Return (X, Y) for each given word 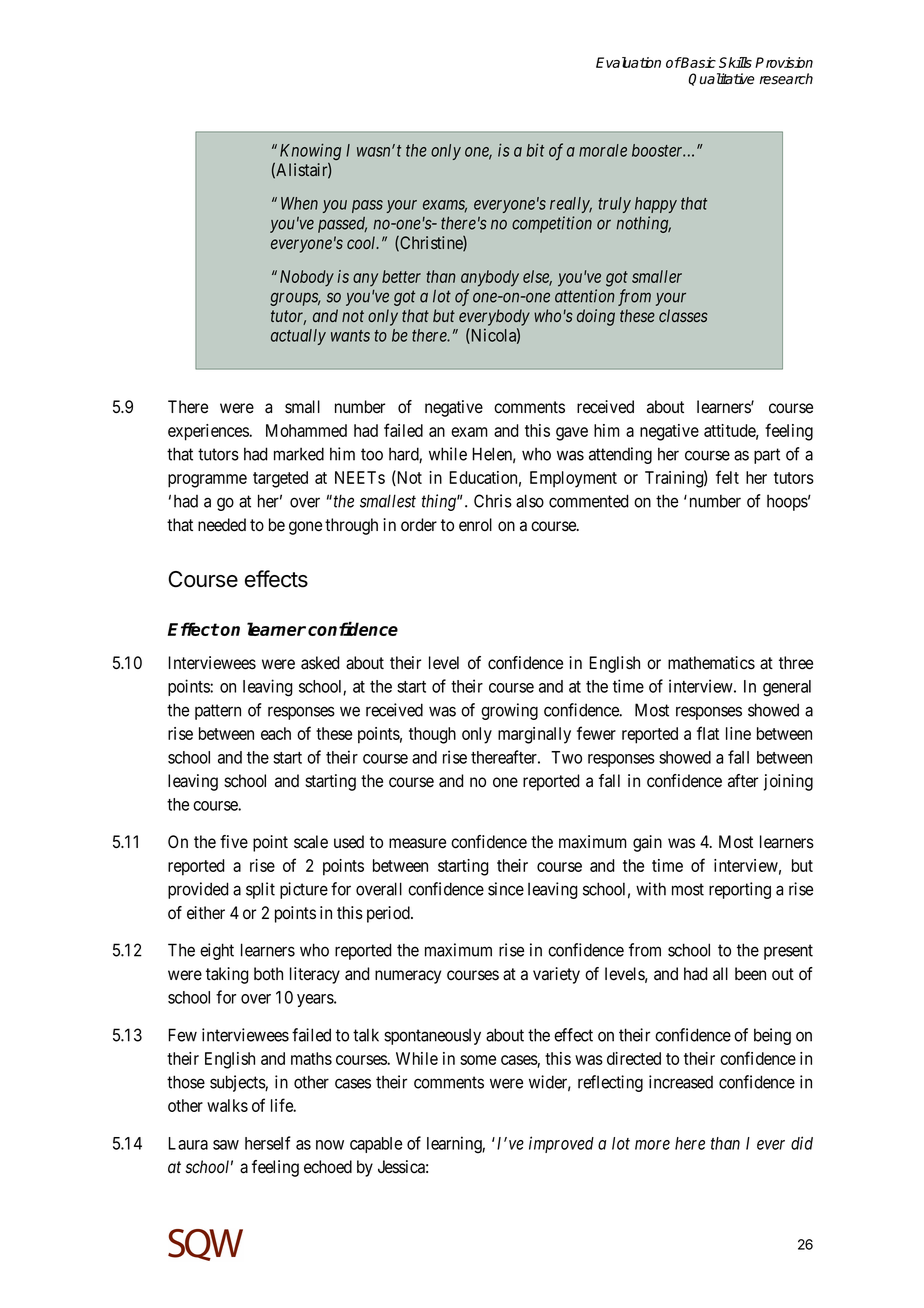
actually (298, 337)
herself (268, 1143)
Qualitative (721, 79)
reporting (740, 890)
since (506, 889)
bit (535, 150)
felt (727, 477)
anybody (490, 278)
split (260, 890)
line (738, 733)
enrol (475, 525)
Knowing (310, 153)
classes (683, 315)
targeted (280, 479)
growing (509, 711)
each (276, 733)
